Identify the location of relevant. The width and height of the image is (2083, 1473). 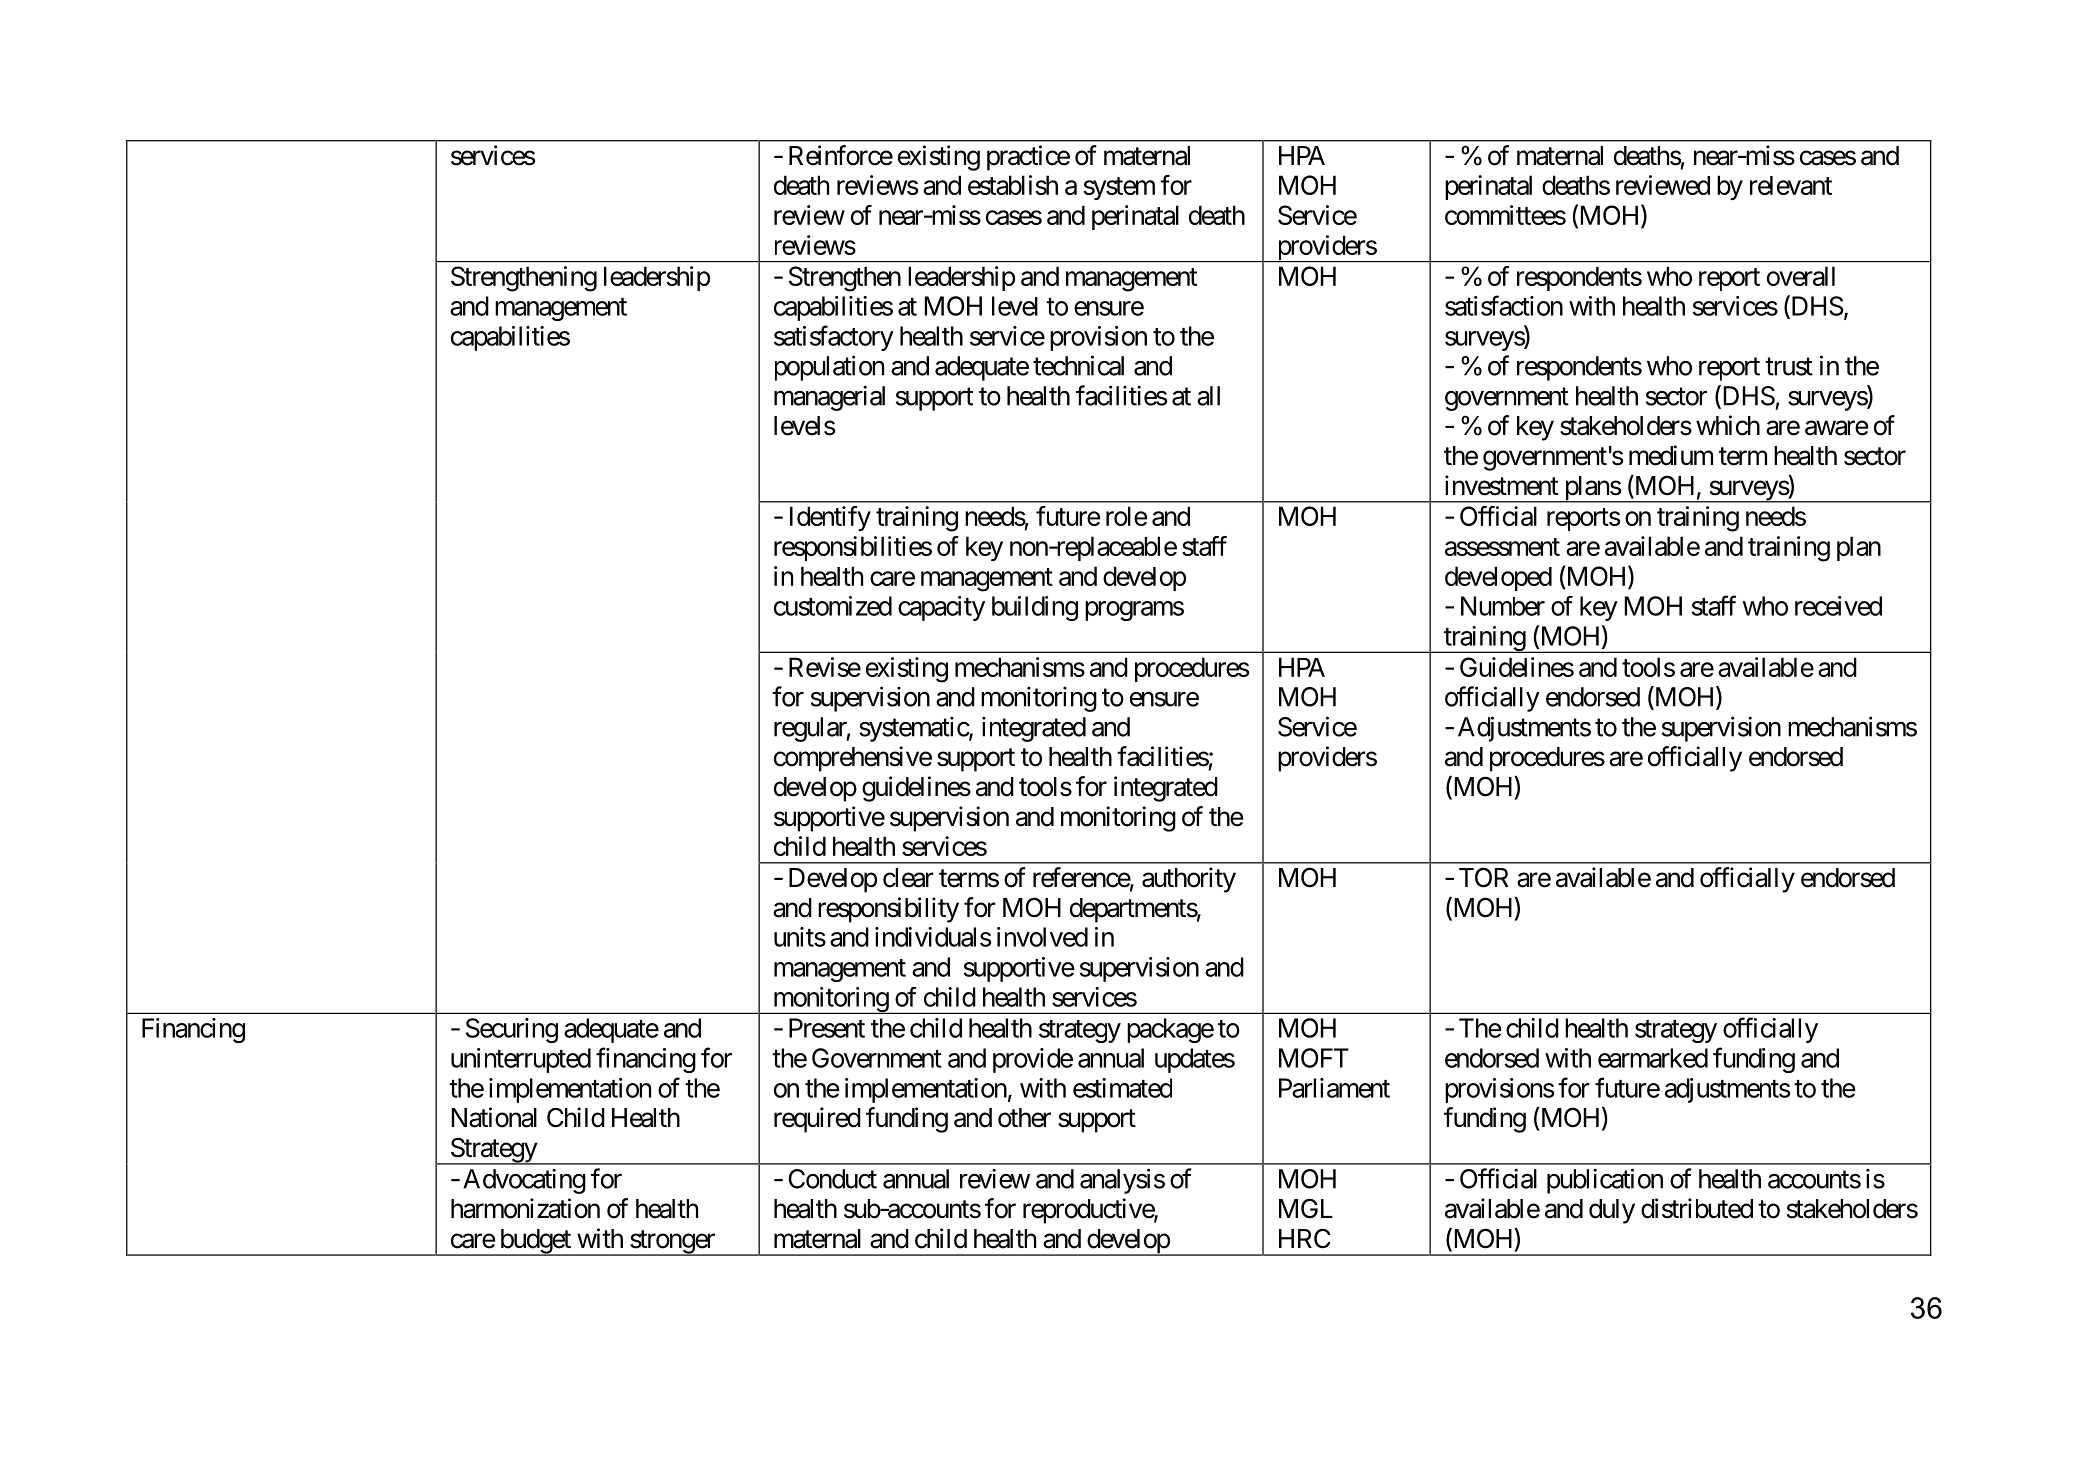
(1791, 185).
